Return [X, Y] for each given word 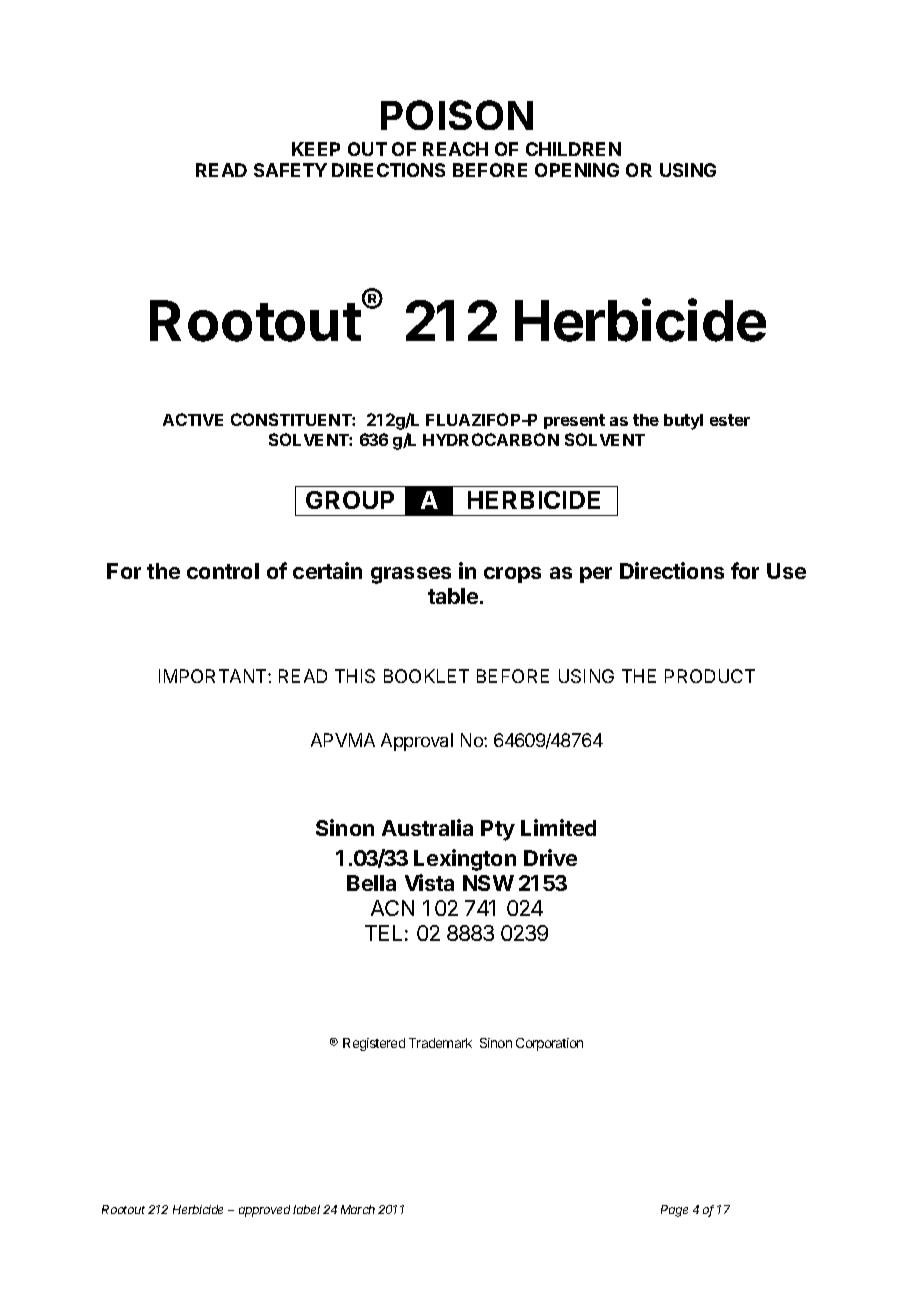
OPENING [577, 170]
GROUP [350, 500]
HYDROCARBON [491, 439]
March [358, 1209]
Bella [371, 883]
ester [730, 420]
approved [266, 1211]
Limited [558, 827]
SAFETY [290, 170]
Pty [498, 830]
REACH [455, 149]
